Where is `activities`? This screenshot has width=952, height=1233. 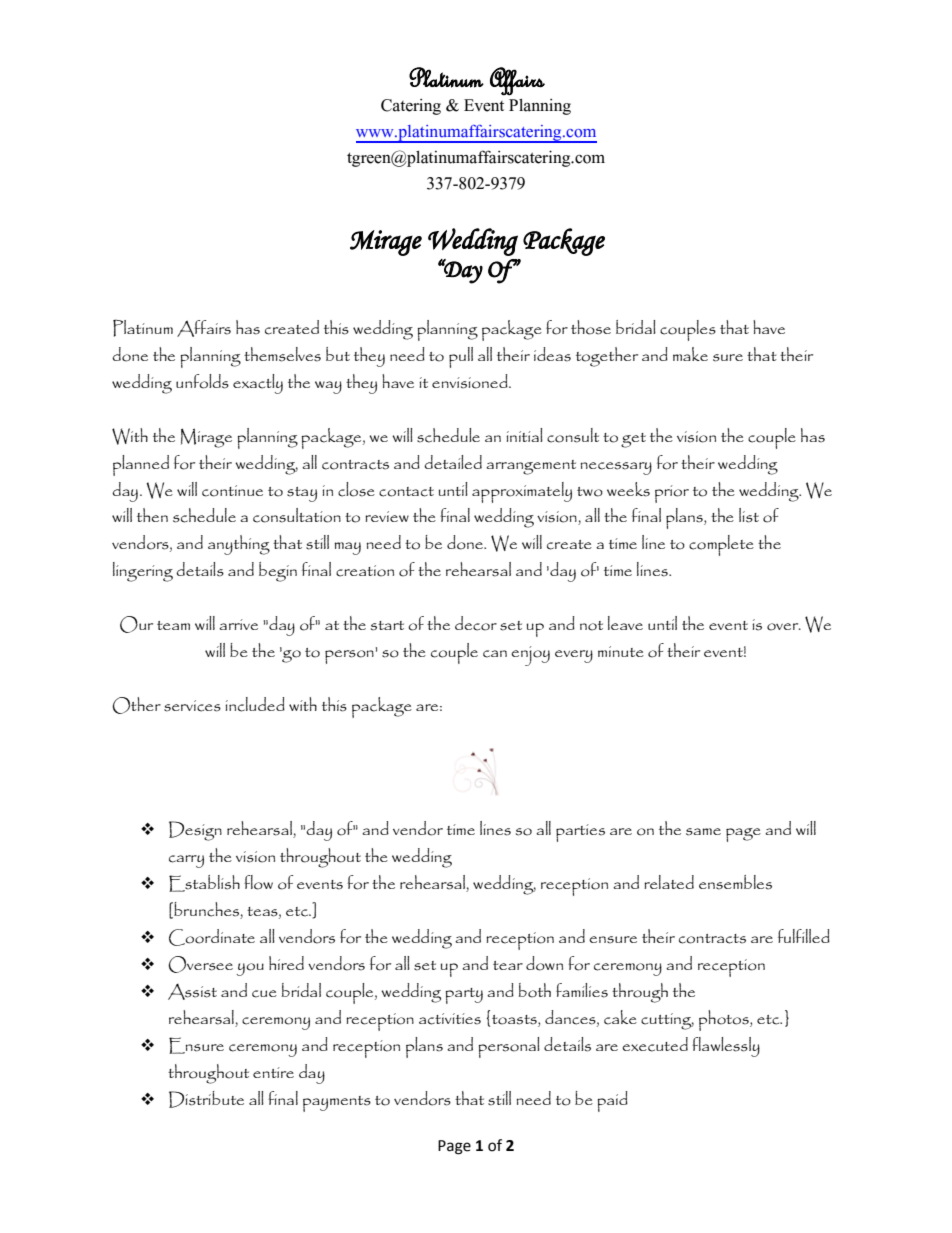 activities is located at coordinates (450, 1019).
